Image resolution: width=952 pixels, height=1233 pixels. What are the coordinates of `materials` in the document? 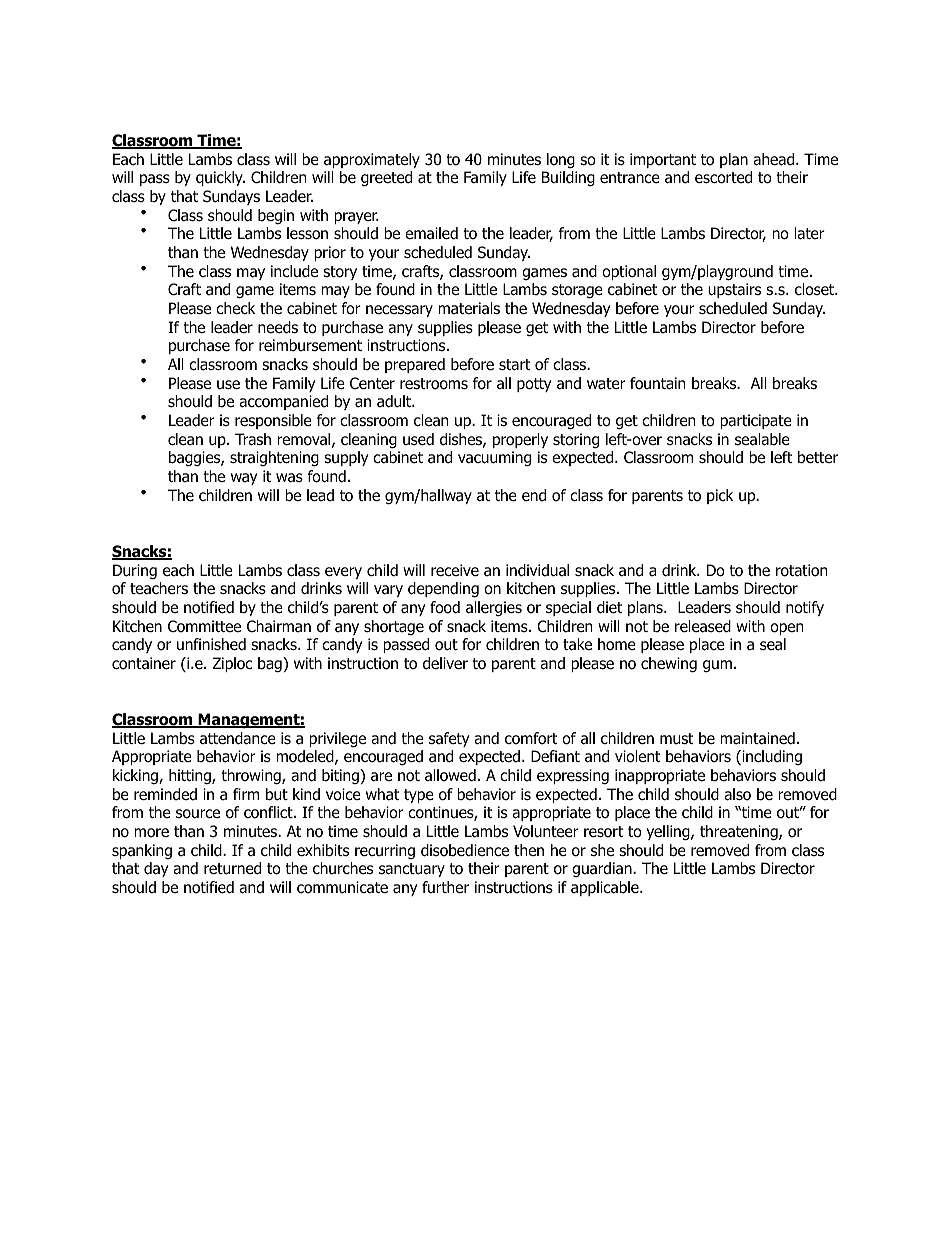 It's located at (469, 308).
